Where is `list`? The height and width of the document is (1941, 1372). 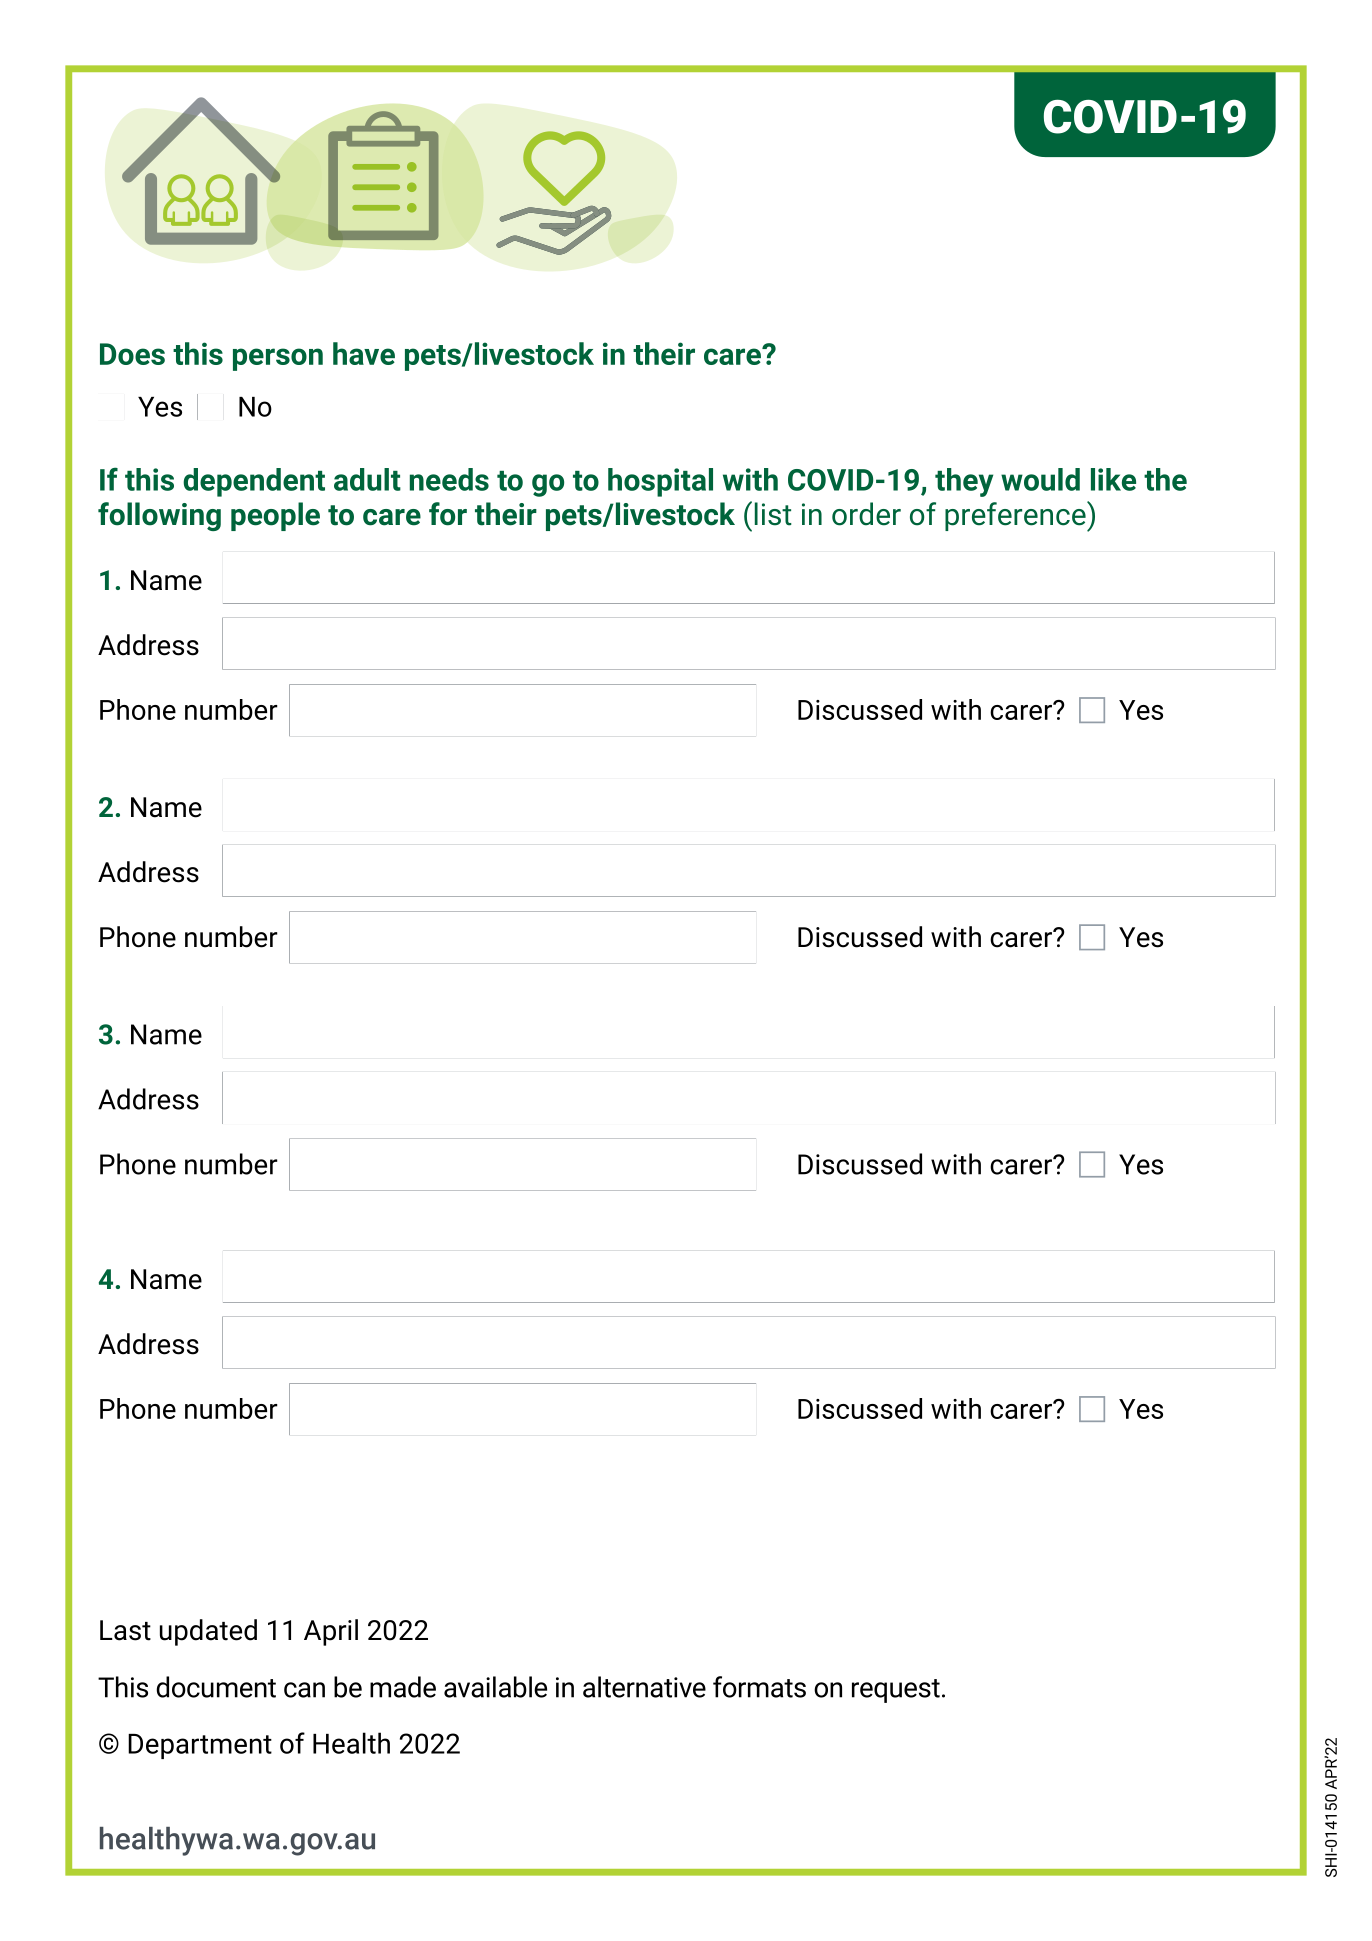
list is located at coordinates (773, 514).
